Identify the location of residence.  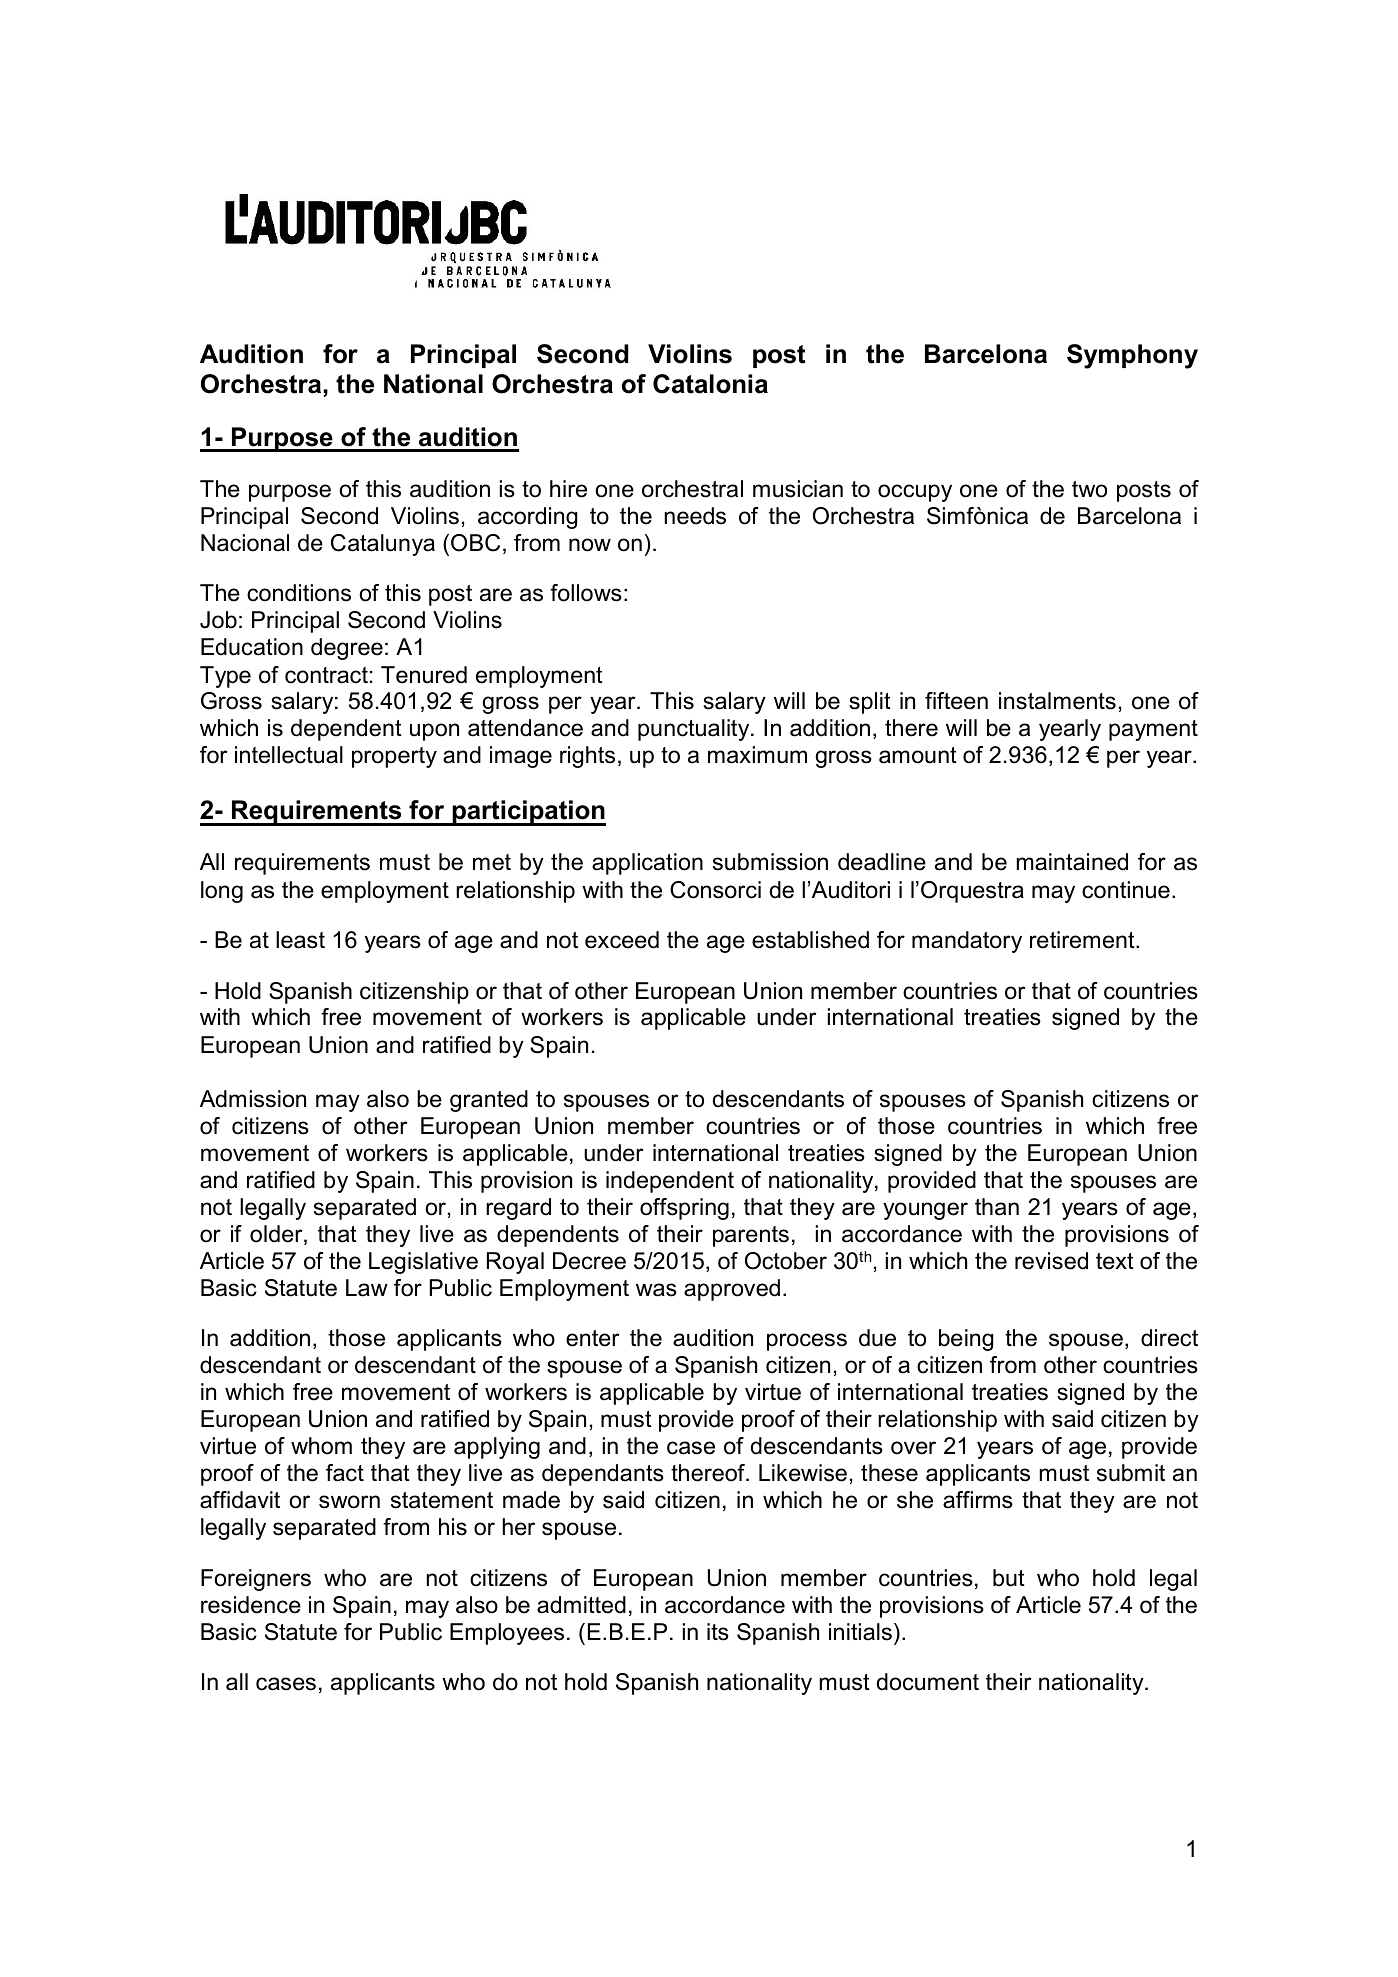
(251, 1605).
